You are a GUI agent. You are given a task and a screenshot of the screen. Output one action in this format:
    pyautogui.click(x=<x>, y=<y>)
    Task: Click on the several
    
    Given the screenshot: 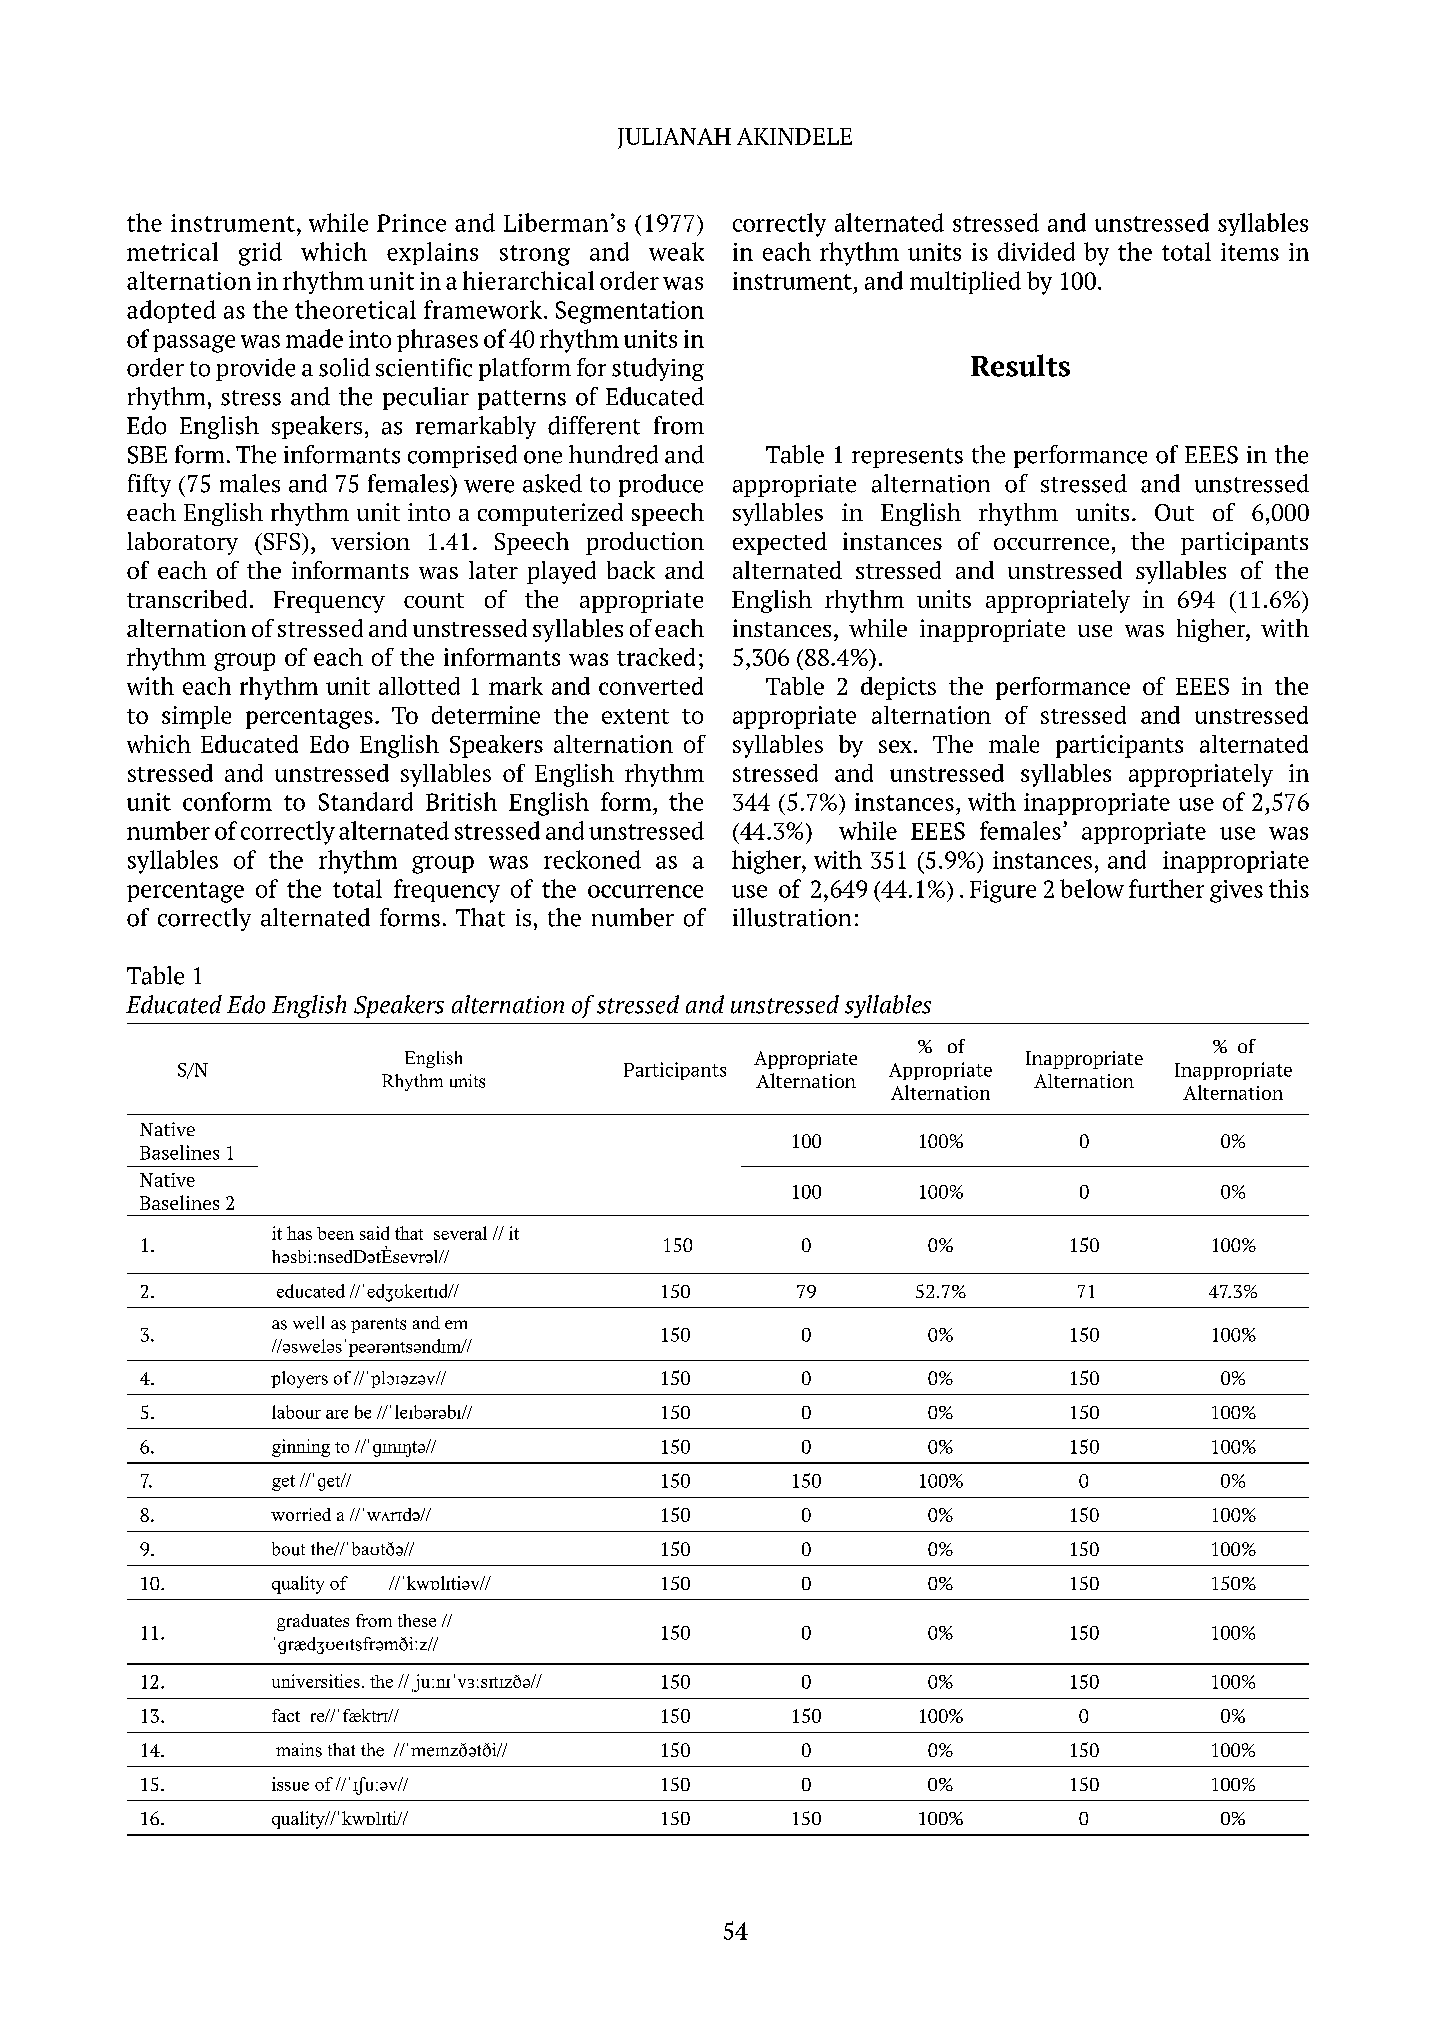 What is the action you would take?
    pyautogui.click(x=460, y=1233)
